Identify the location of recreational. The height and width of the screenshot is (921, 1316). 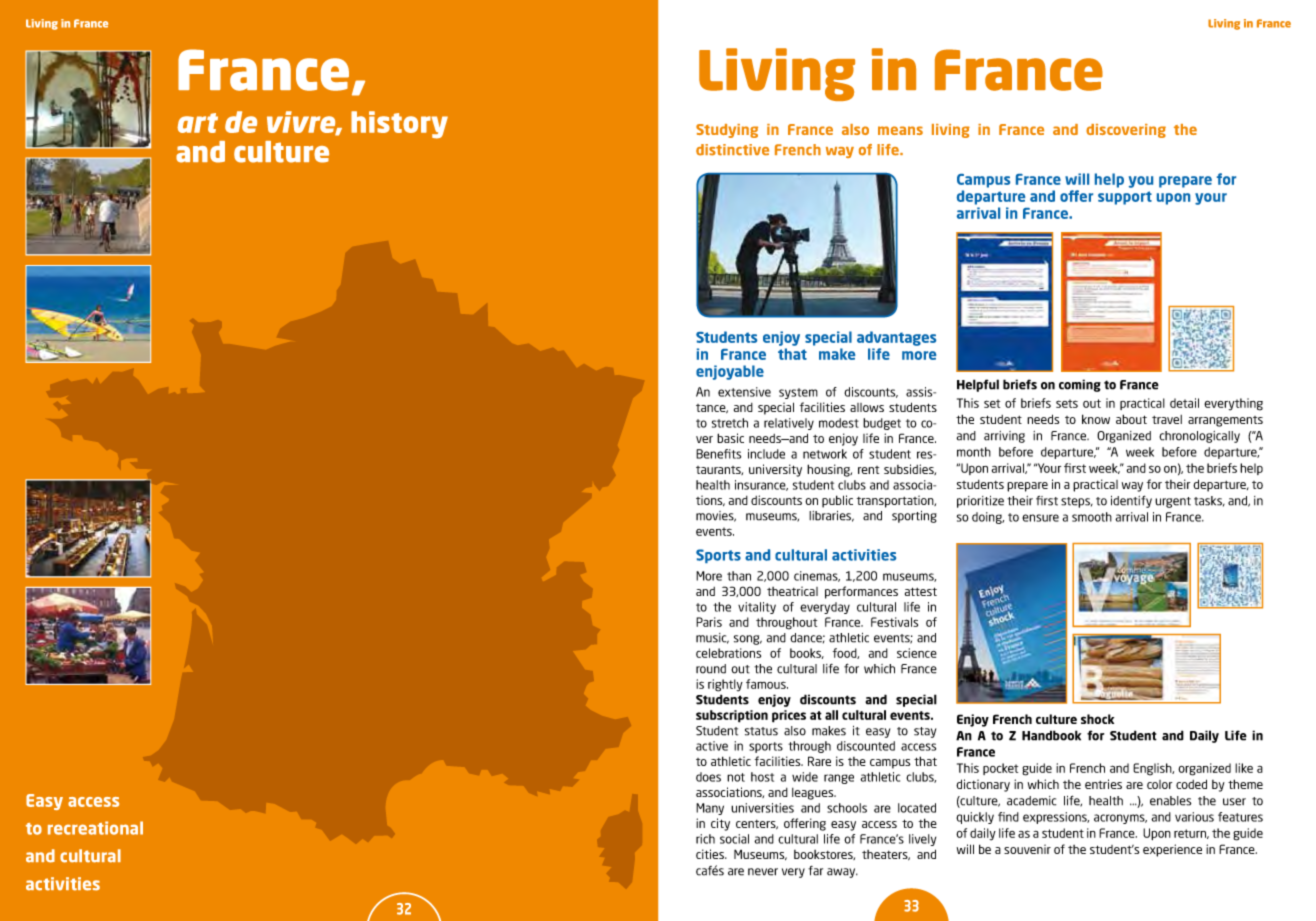
(95, 828).
